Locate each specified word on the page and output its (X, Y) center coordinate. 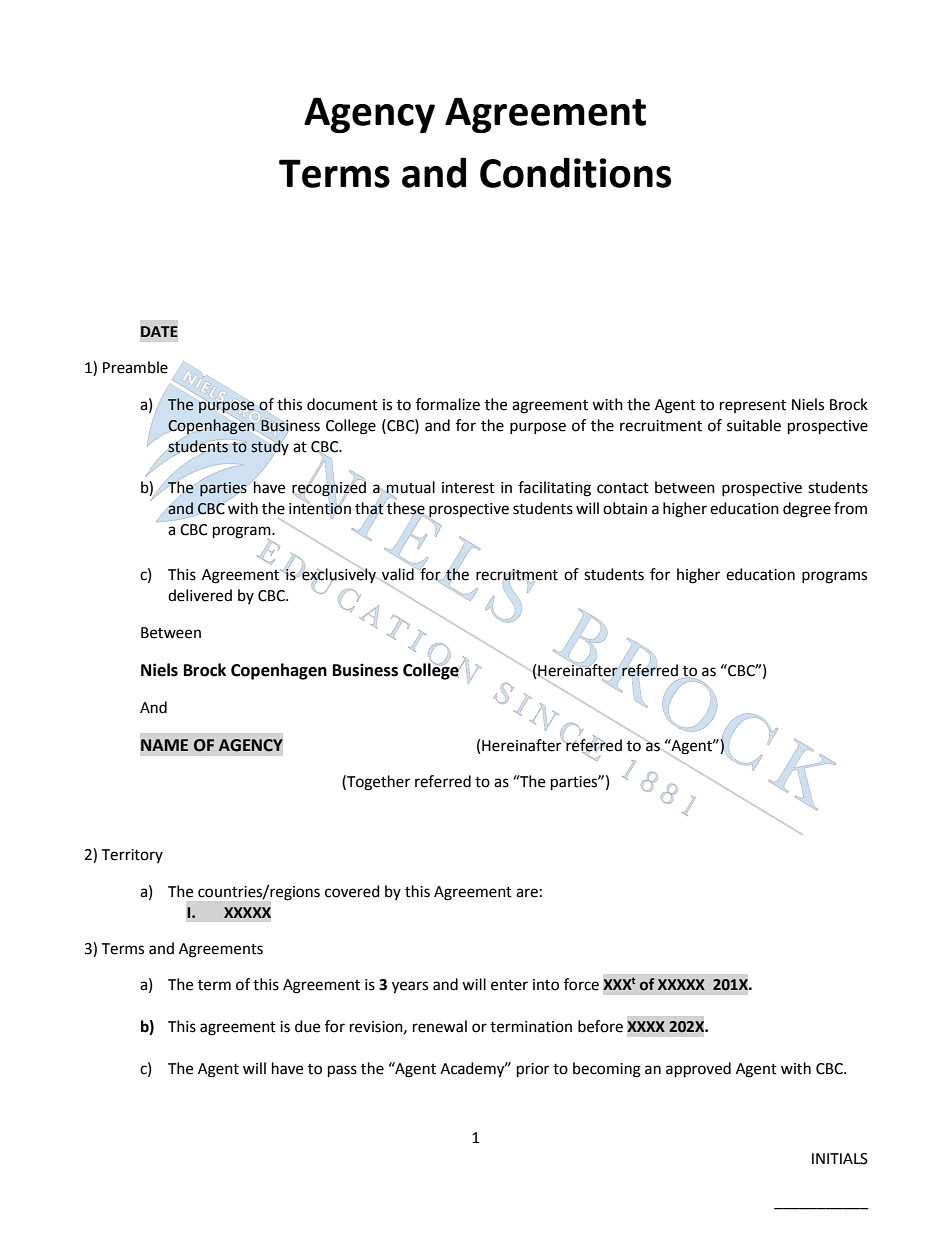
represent (753, 406)
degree (807, 510)
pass (342, 1071)
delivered (200, 595)
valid (398, 575)
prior (533, 1070)
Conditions (575, 172)
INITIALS (840, 1159)
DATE (159, 331)
